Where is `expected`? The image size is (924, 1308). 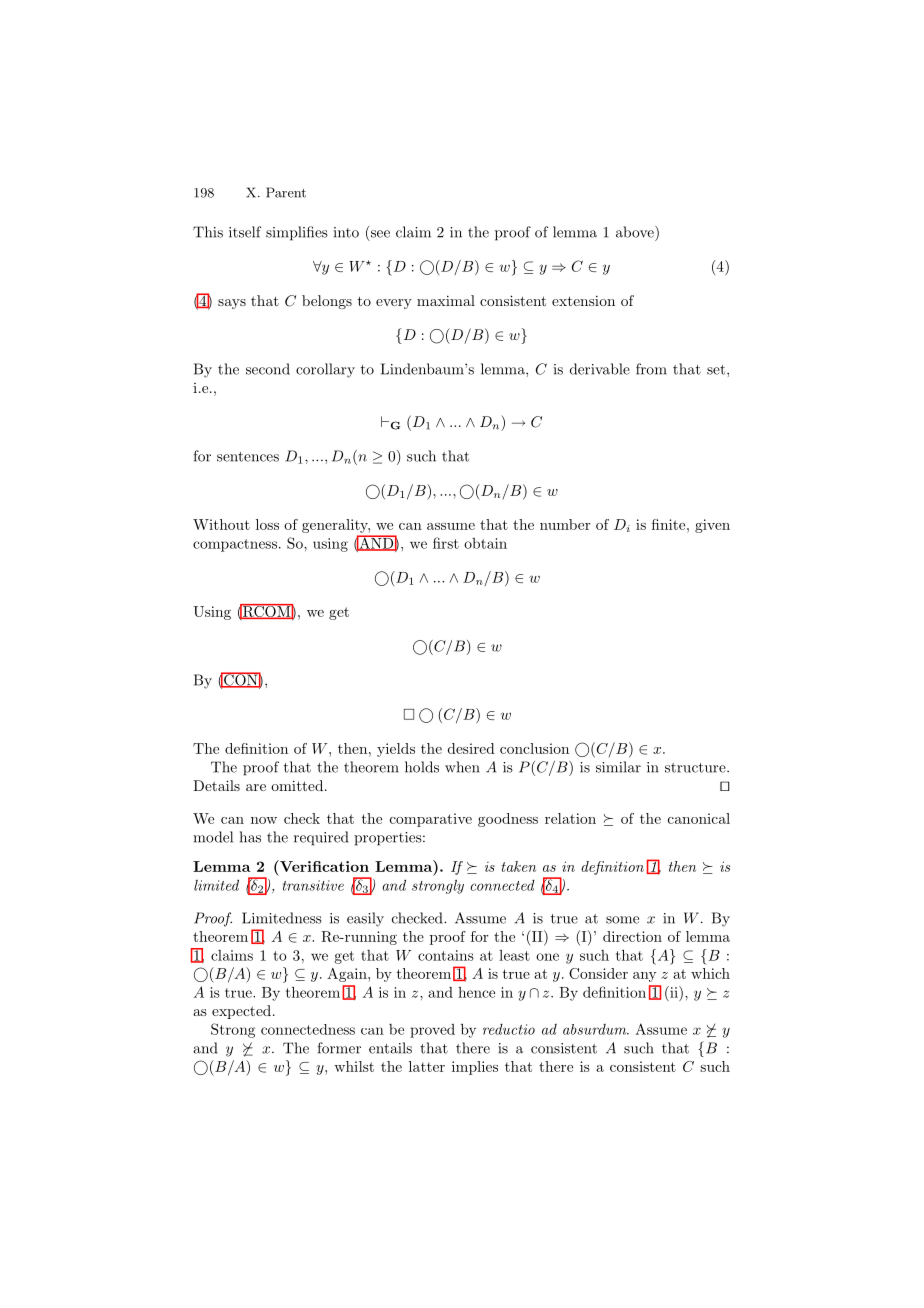 expected is located at coordinates (241, 1012).
